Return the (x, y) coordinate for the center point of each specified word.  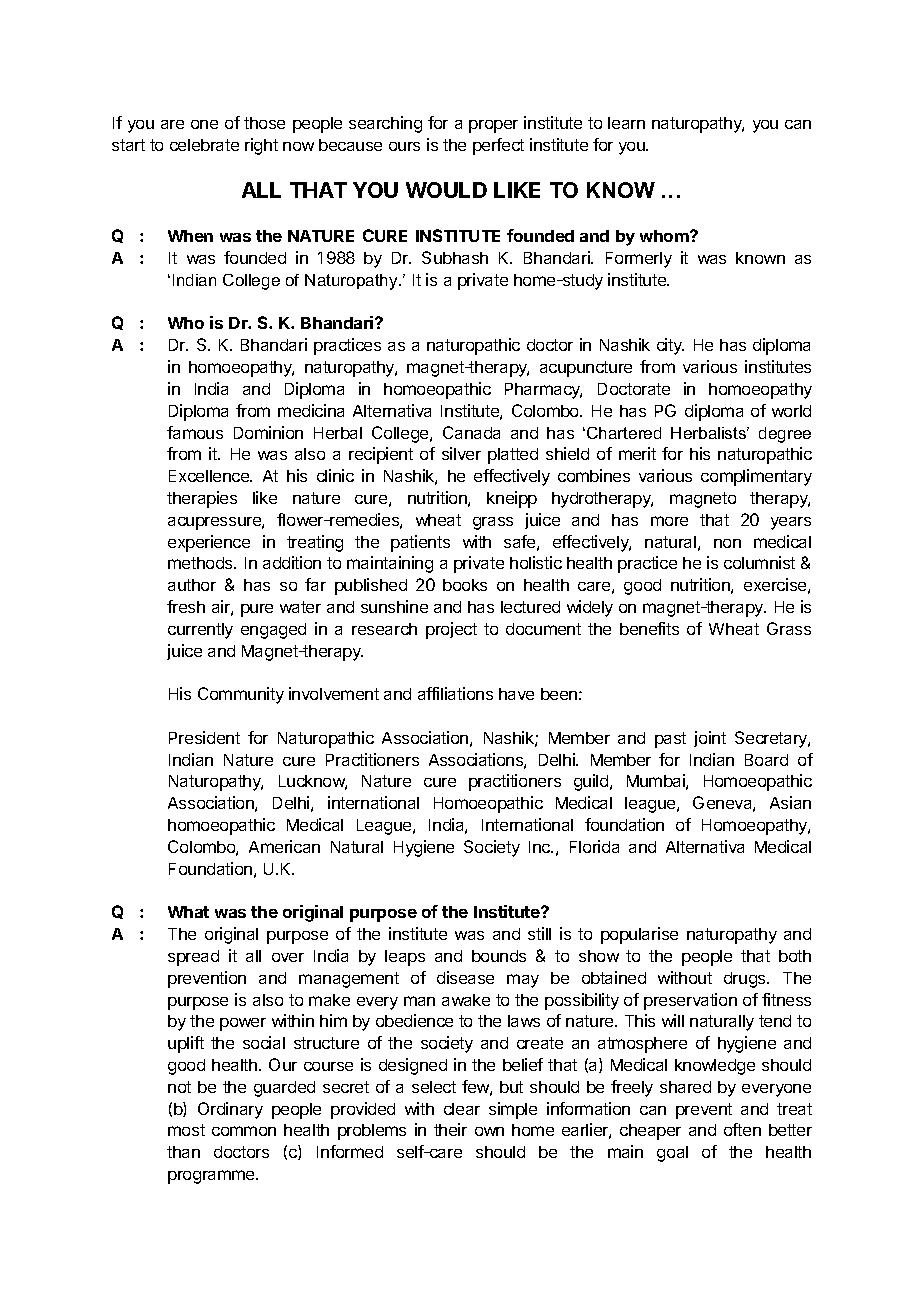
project (451, 630)
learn (626, 123)
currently (200, 631)
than (183, 1152)
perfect (498, 146)
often (742, 1129)
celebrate (204, 145)
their (450, 1129)
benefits (649, 628)
